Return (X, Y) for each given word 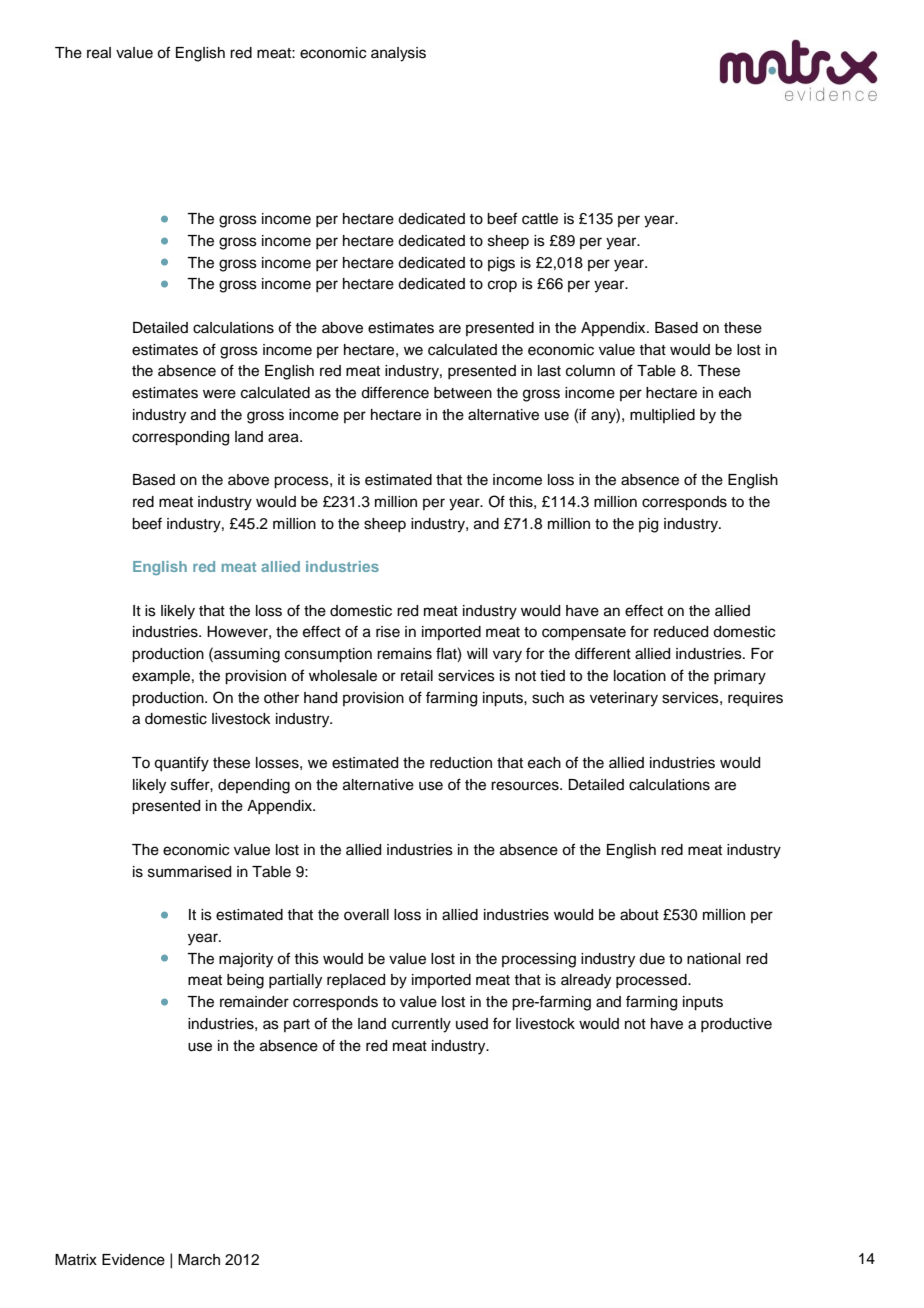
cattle (540, 219)
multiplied (662, 416)
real (99, 53)
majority (246, 960)
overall (366, 915)
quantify (181, 764)
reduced (681, 632)
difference (395, 392)
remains (404, 654)
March (199, 1260)
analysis (398, 54)
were (219, 394)
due (652, 959)
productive (736, 1025)
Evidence (133, 1260)
